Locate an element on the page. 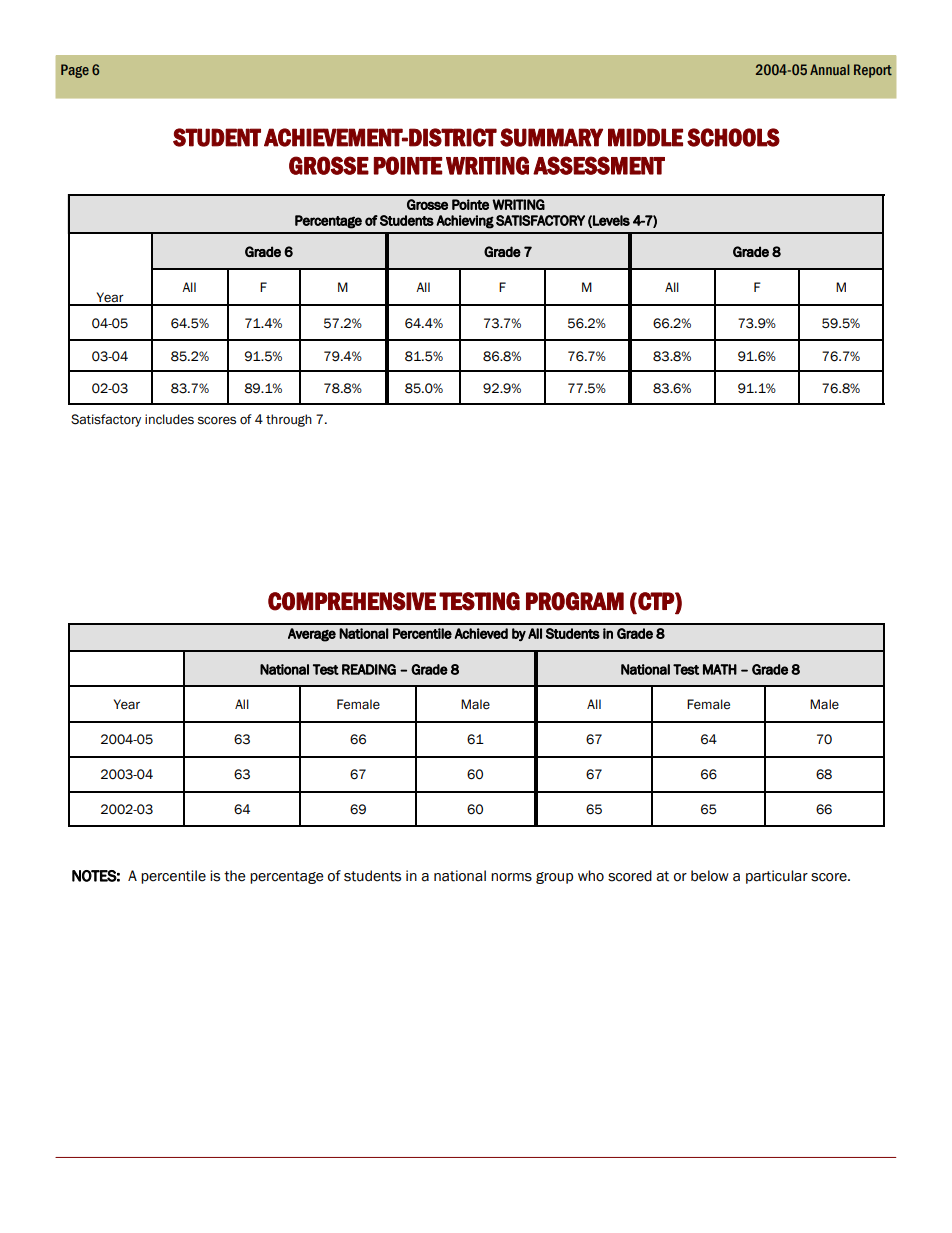 The image size is (952, 1233). CTP is located at coordinates (656, 601).
